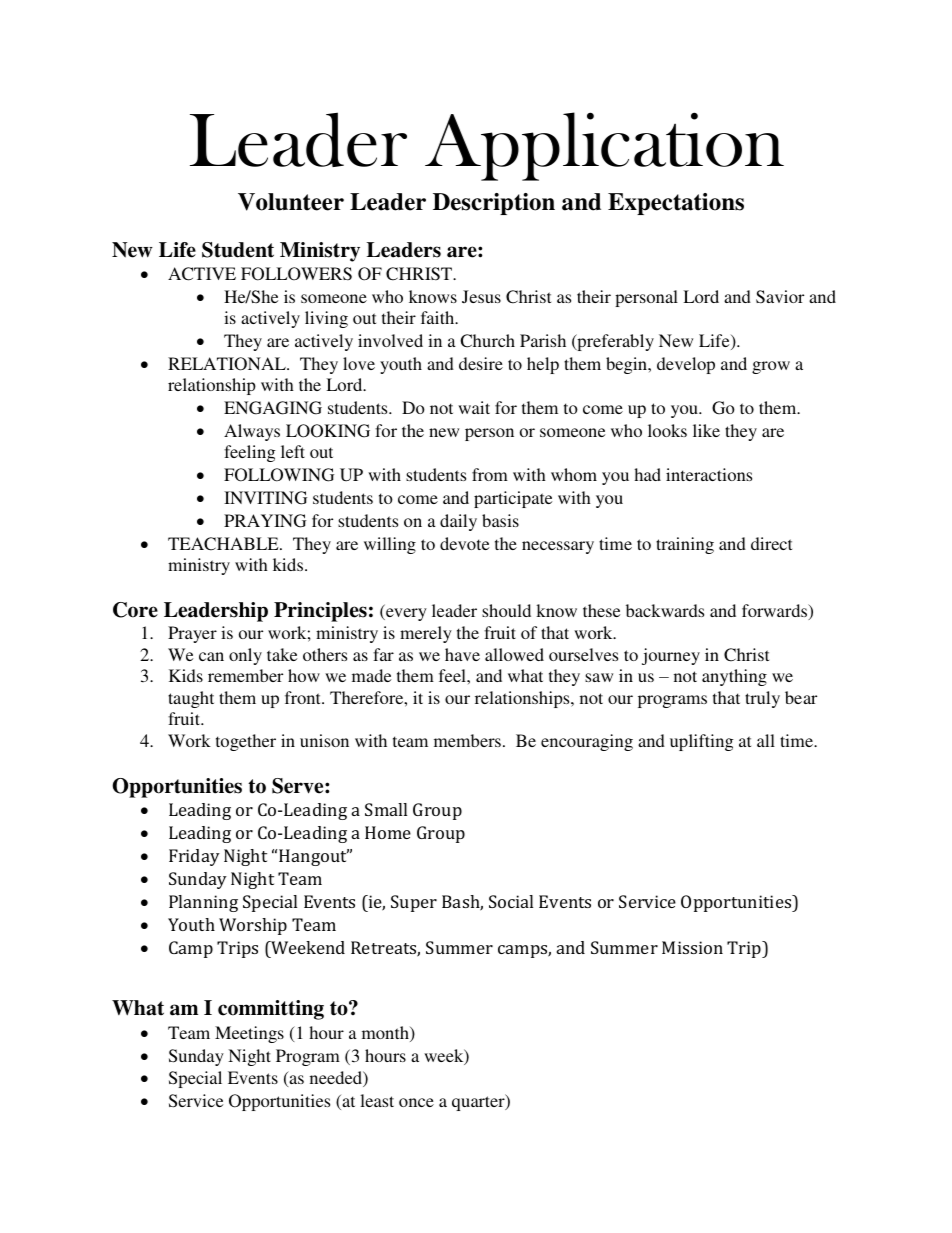 This screenshot has width=952, height=1233. I want to click on interactions, so click(709, 474).
